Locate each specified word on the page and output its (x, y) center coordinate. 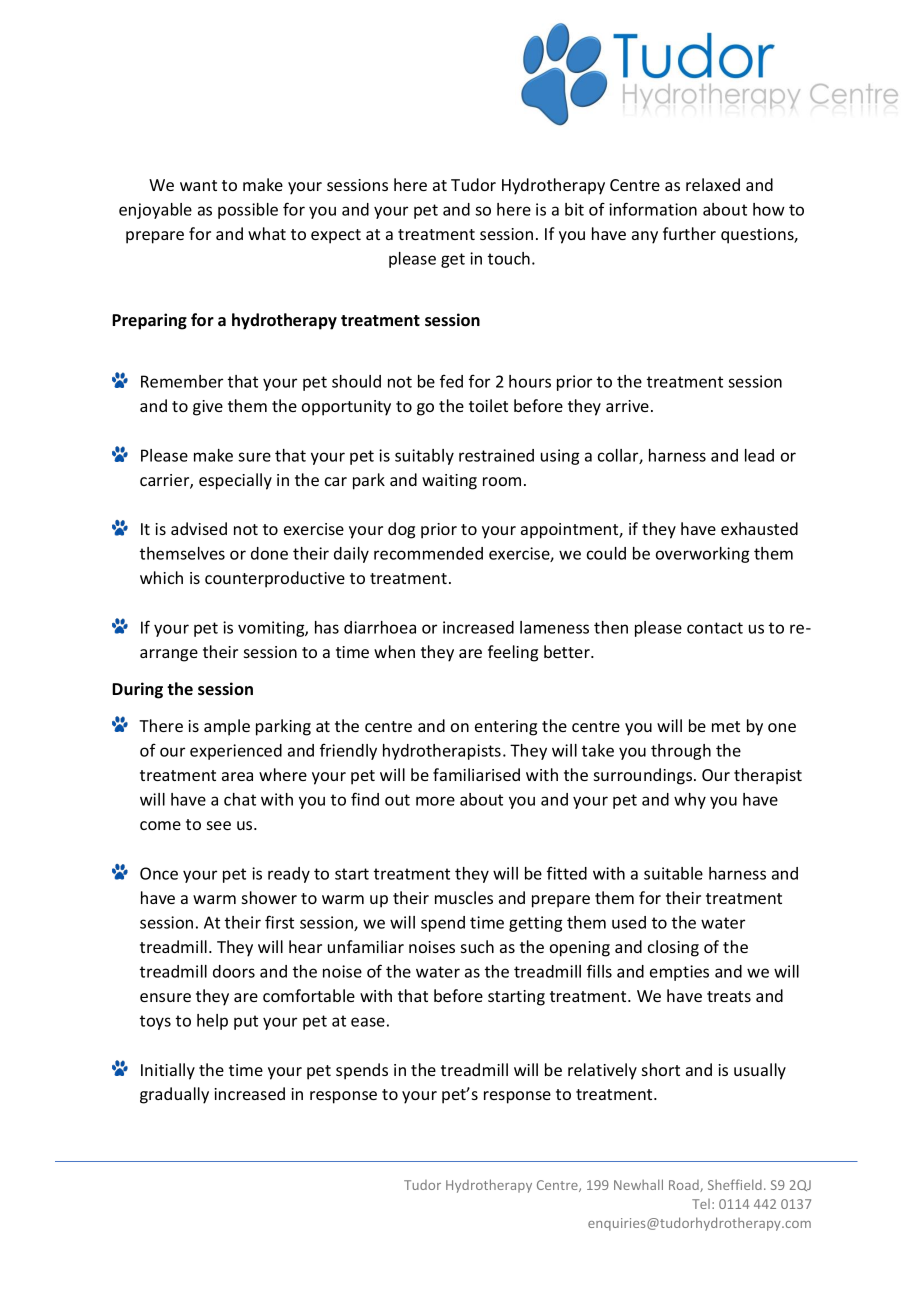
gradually (174, 1095)
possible (248, 211)
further (689, 233)
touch (509, 258)
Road (685, 1186)
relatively (602, 1071)
